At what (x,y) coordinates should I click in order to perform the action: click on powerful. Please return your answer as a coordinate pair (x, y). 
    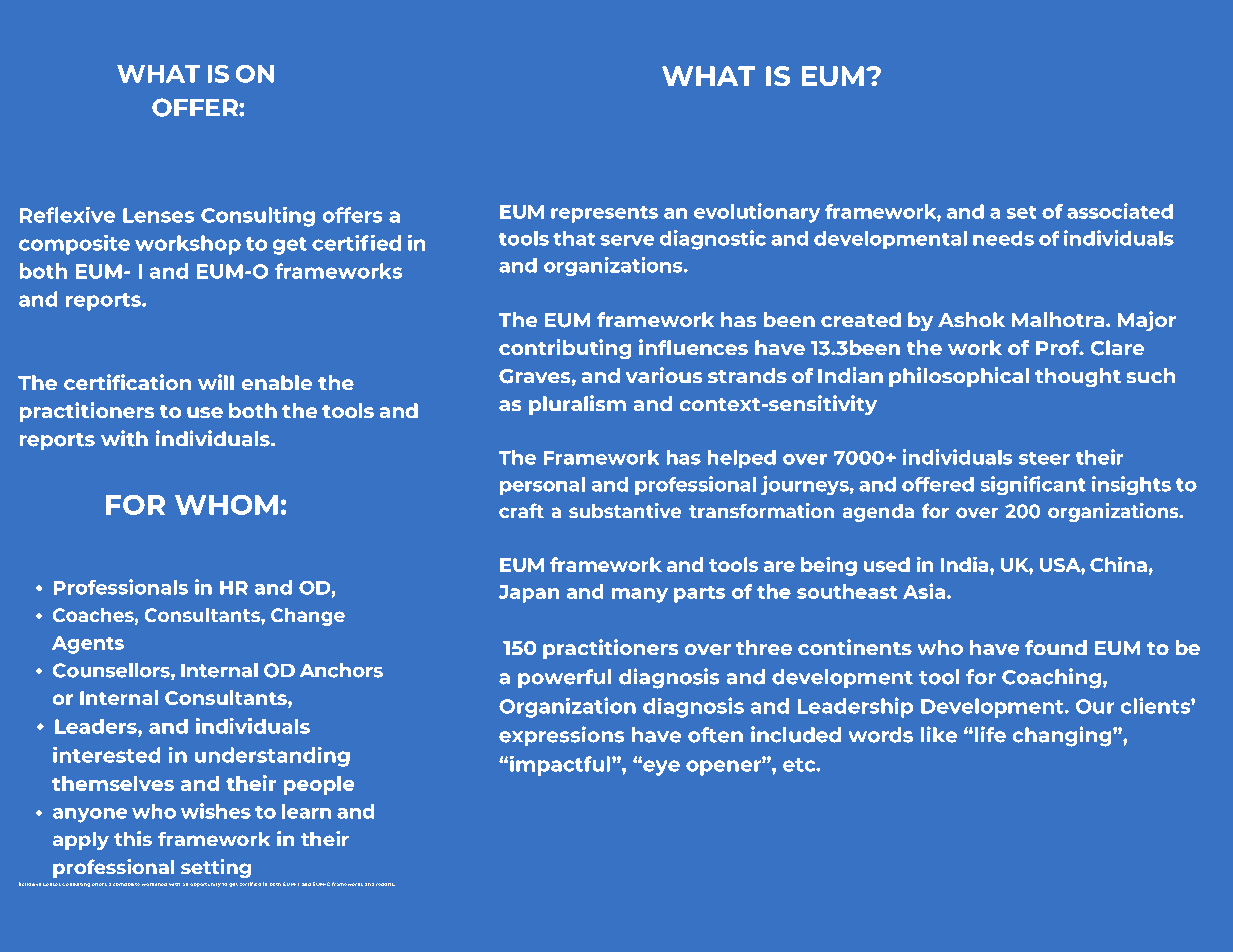
    Looking at the image, I should click on (564, 678).
